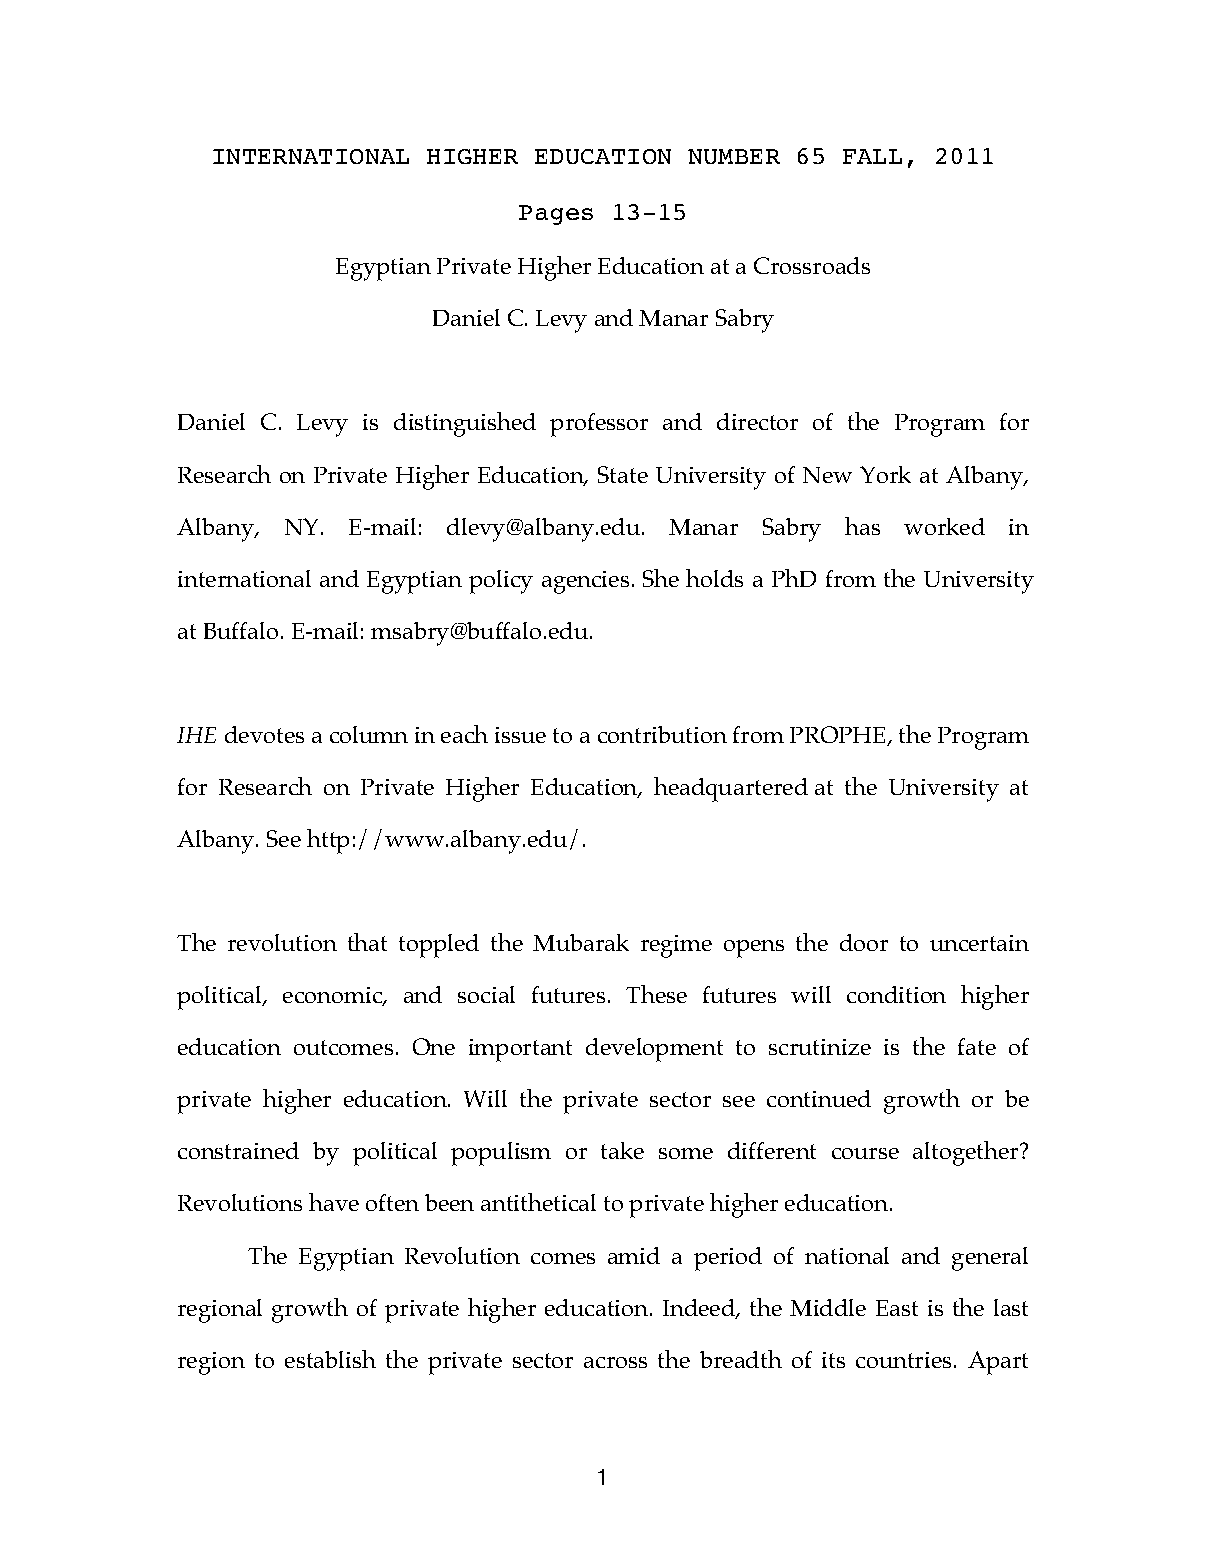 This screenshot has height=1562, width=1207. What do you see at coordinates (662, 734) in the screenshot?
I see `contribution` at bounding box center [662, 734].
